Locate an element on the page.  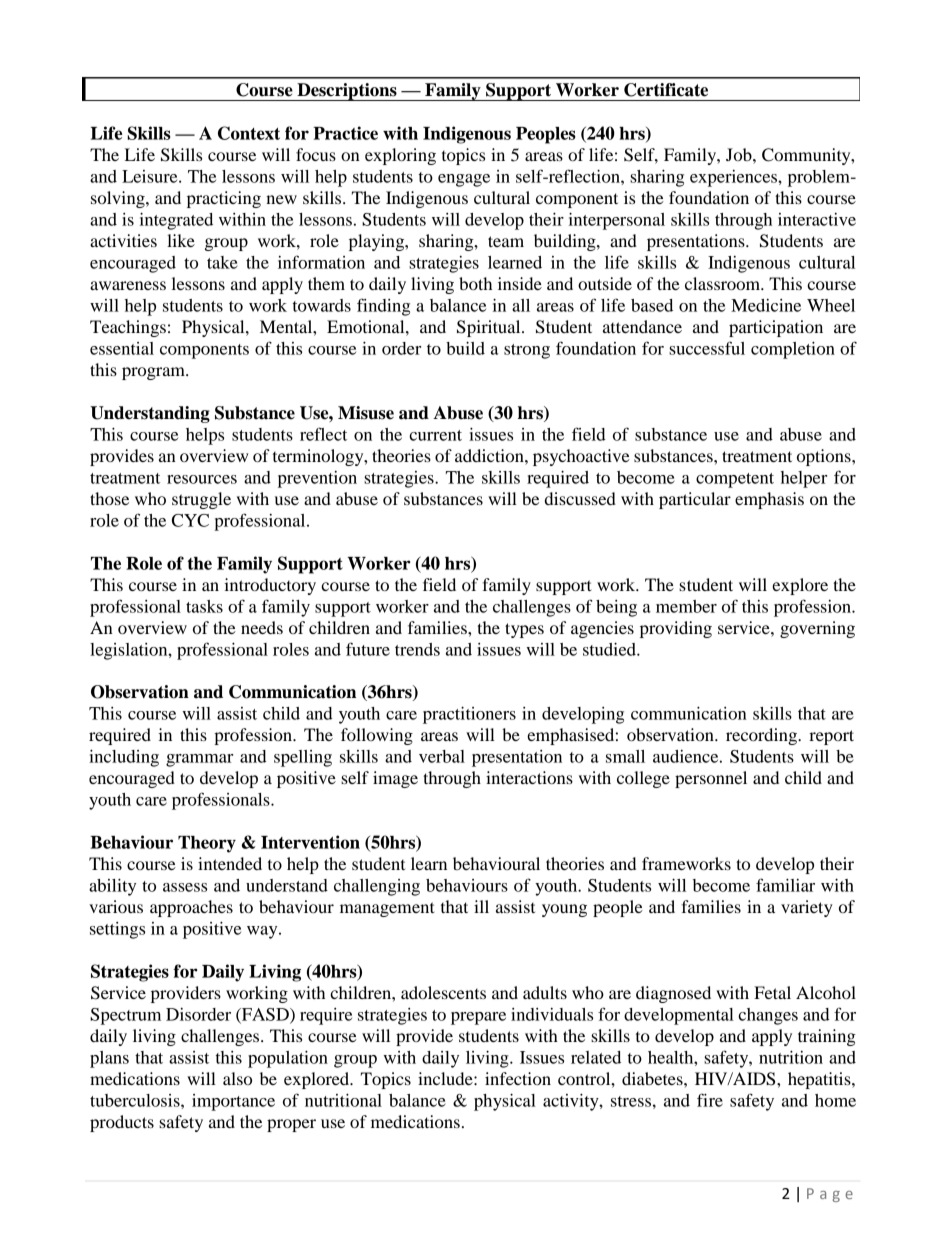
Spiritual is located at coordinates (490, 328).
